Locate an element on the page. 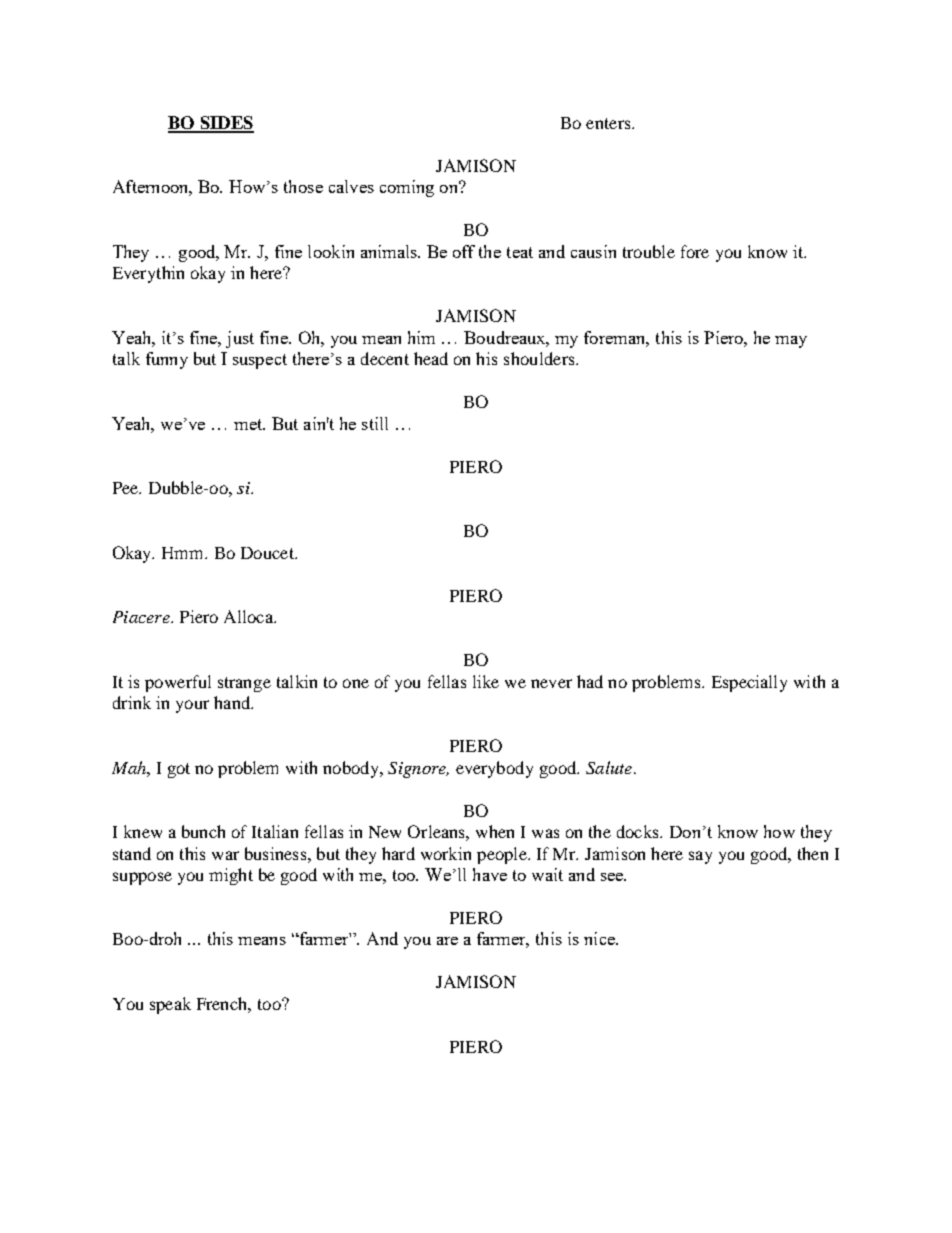 The image size is (952, 1233). coming is located at coordinates (407, 188).
